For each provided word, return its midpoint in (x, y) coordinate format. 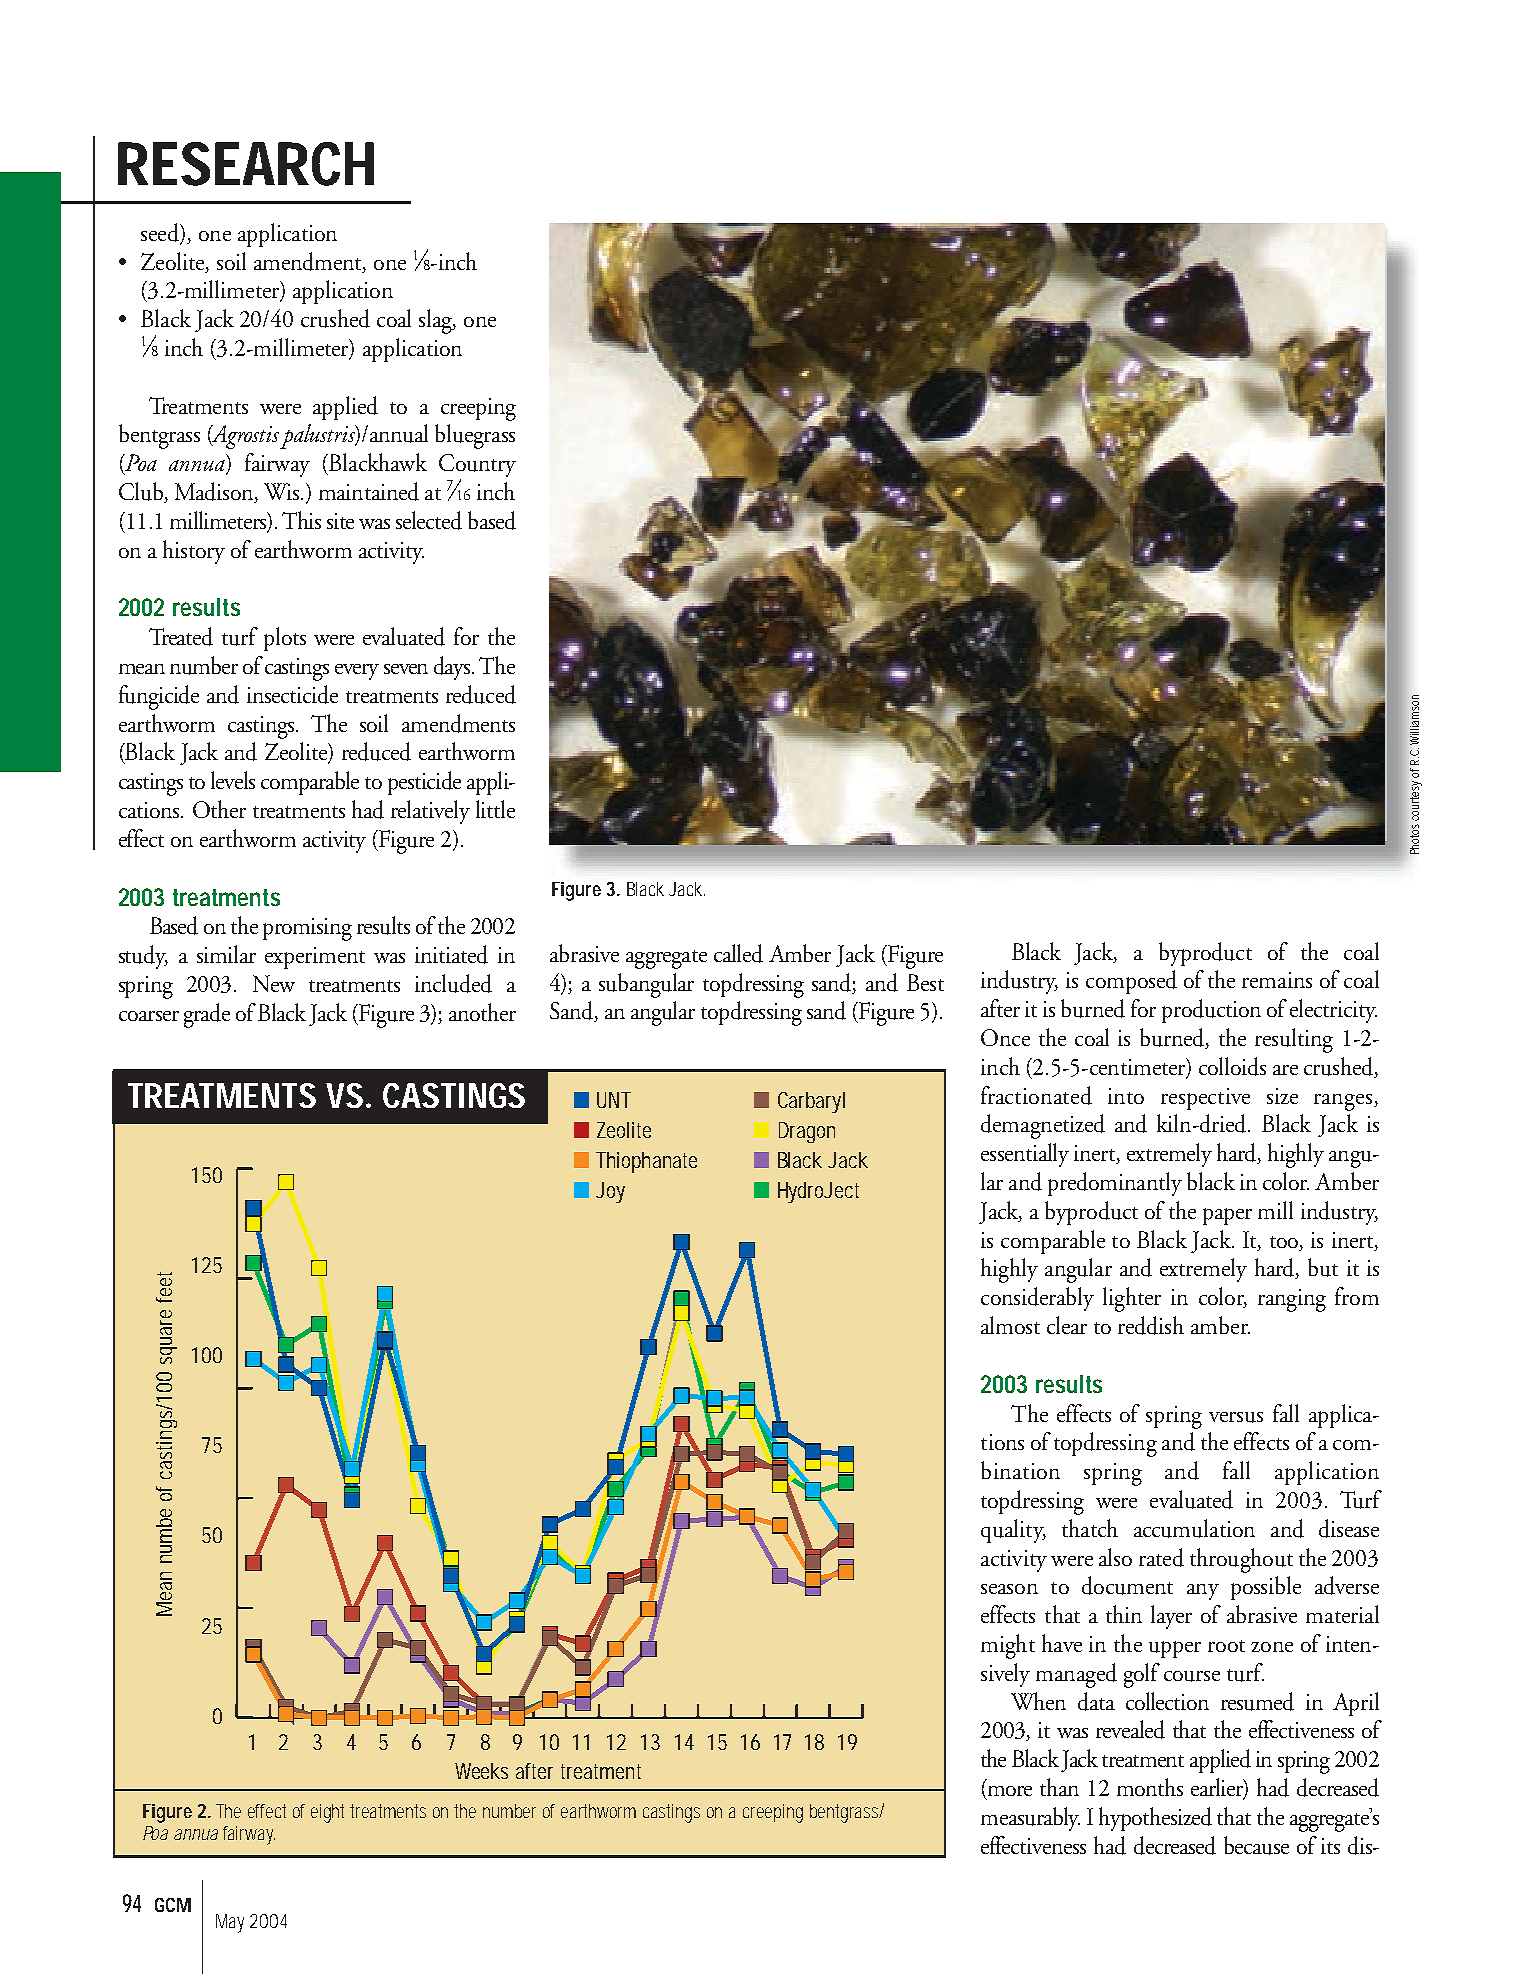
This (301, 520)
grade (207, 1015)
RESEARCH (246, 164)
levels (233, 780)
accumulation (1194, 1528)
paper (1227, 1216)
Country (477, 467)
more (1010, 1791)
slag (436, 321)
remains (1277, 980)
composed (1131, 982)
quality (1013, 1531)
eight (331, 1813)
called (738, 953)
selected (429, 520)
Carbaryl (811, 1102)
